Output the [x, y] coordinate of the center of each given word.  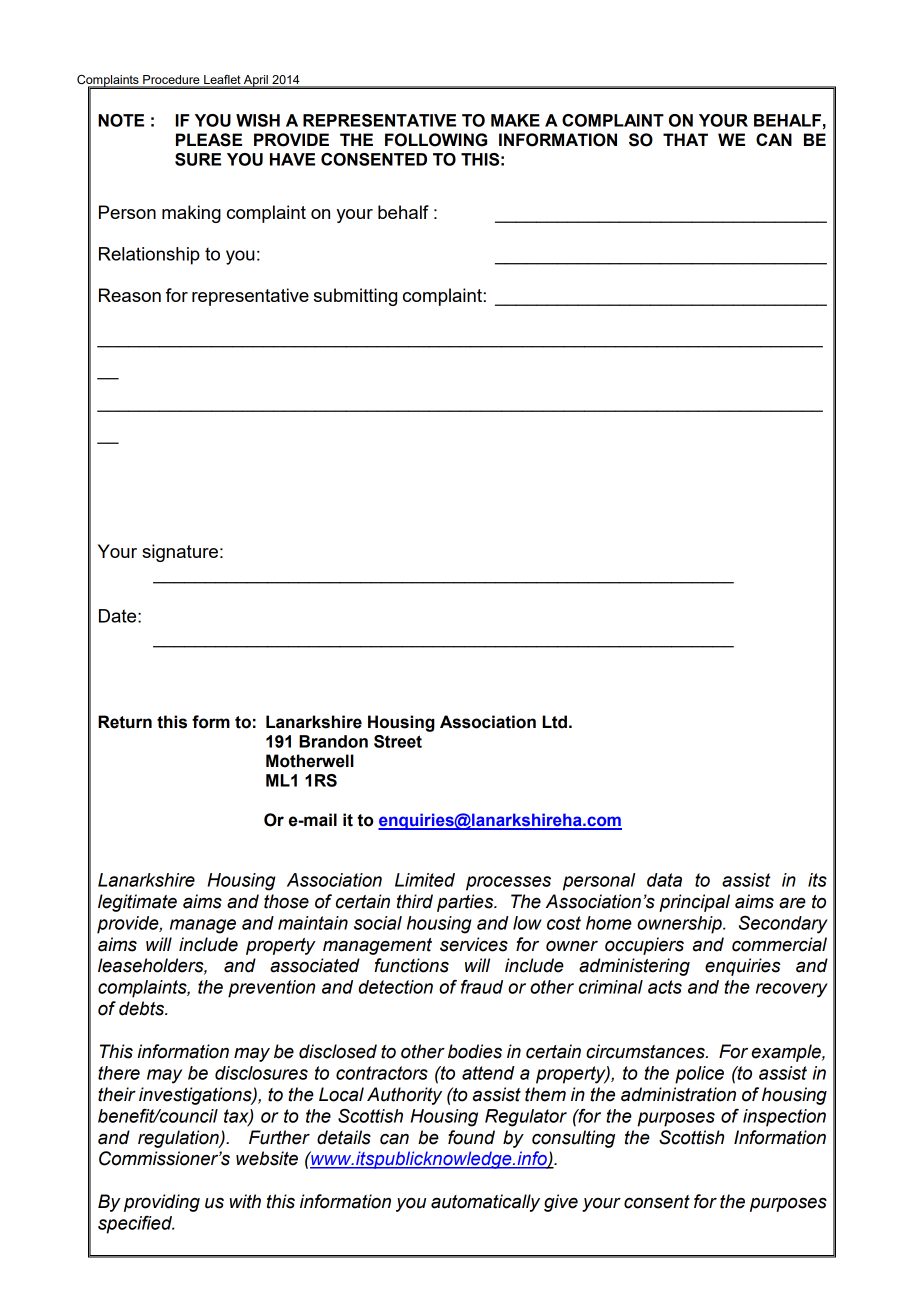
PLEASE [209, 140]
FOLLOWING [436, 140]
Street [398, 741]
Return [125, 722]
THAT [685, 139]
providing [162, 1203]
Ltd [554, 722]
